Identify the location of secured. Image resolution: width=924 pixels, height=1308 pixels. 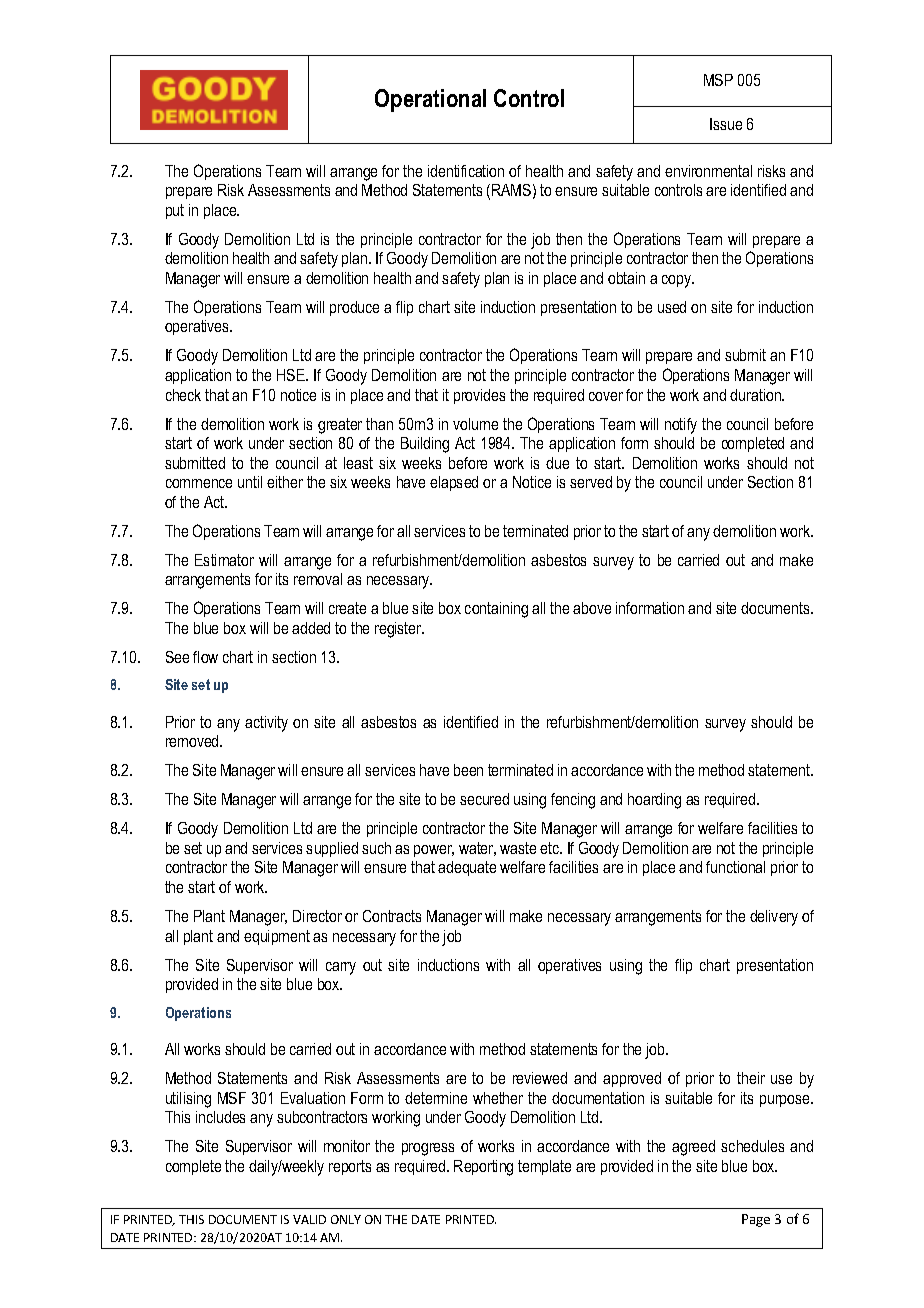
(484, 799).
